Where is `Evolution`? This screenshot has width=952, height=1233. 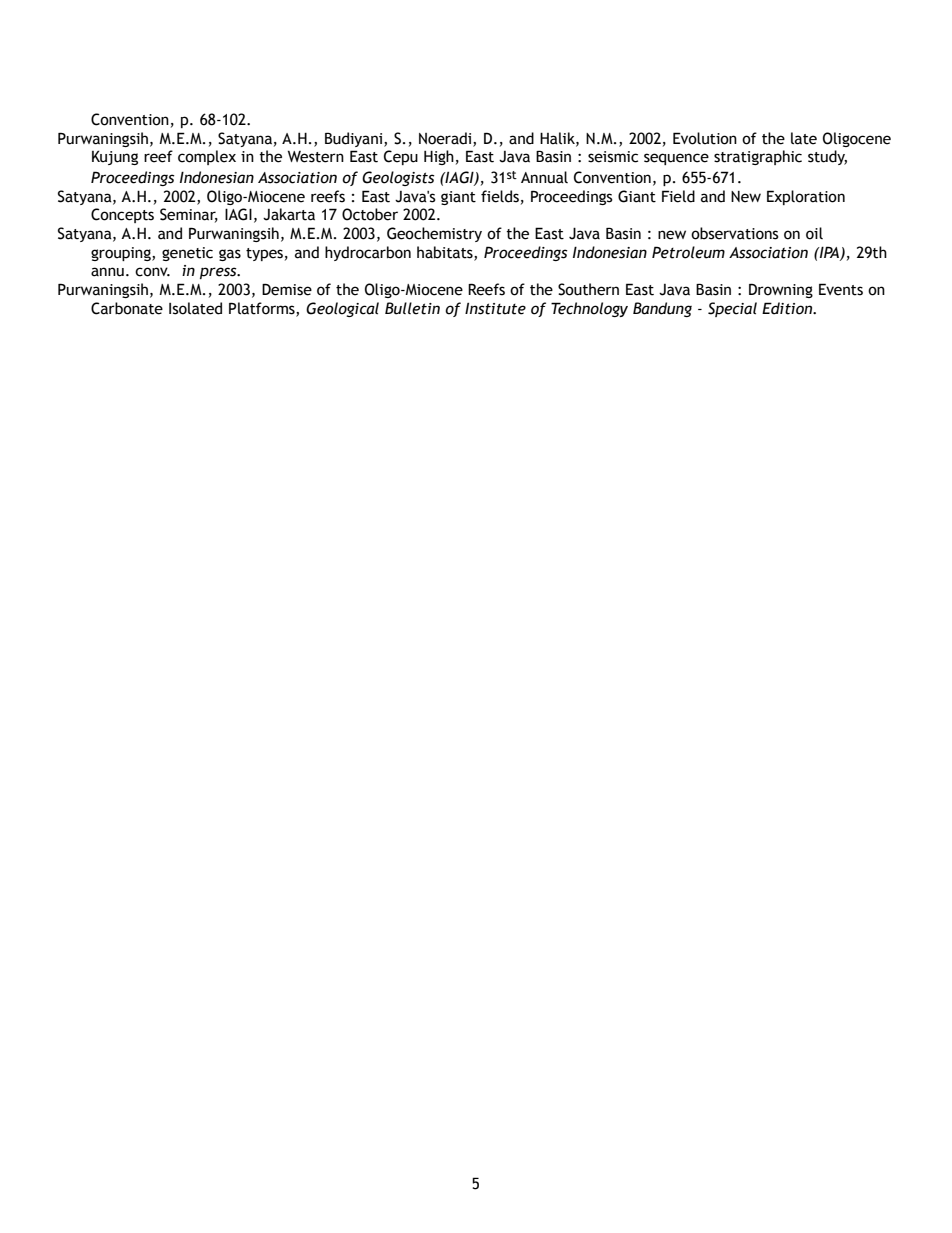
Evolution is located at coordinates (705, 138).
